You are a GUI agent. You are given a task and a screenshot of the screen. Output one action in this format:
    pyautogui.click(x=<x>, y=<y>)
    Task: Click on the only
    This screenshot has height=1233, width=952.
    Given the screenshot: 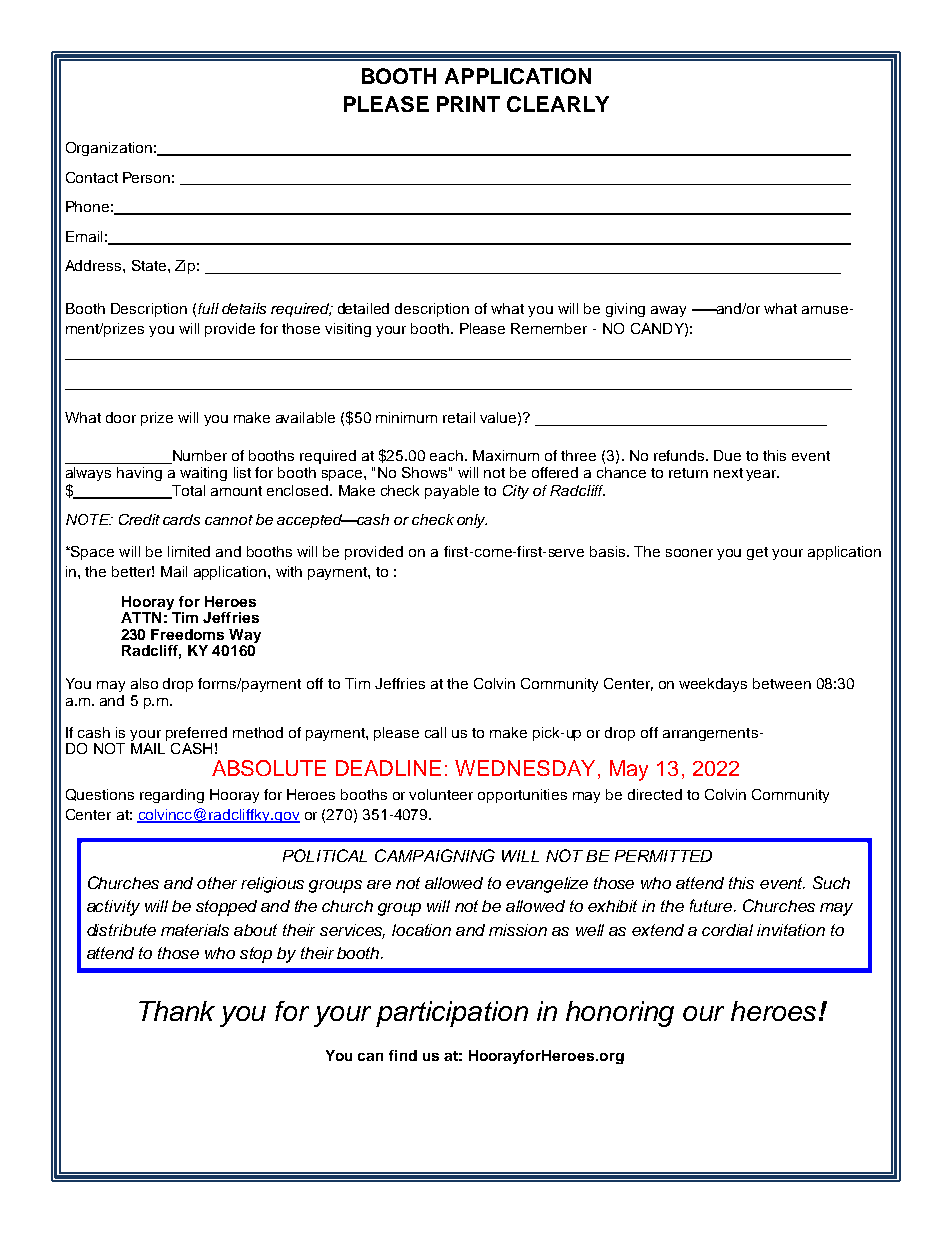 What is the action you would take?
    pyautogui.click(x=472, y=521)
